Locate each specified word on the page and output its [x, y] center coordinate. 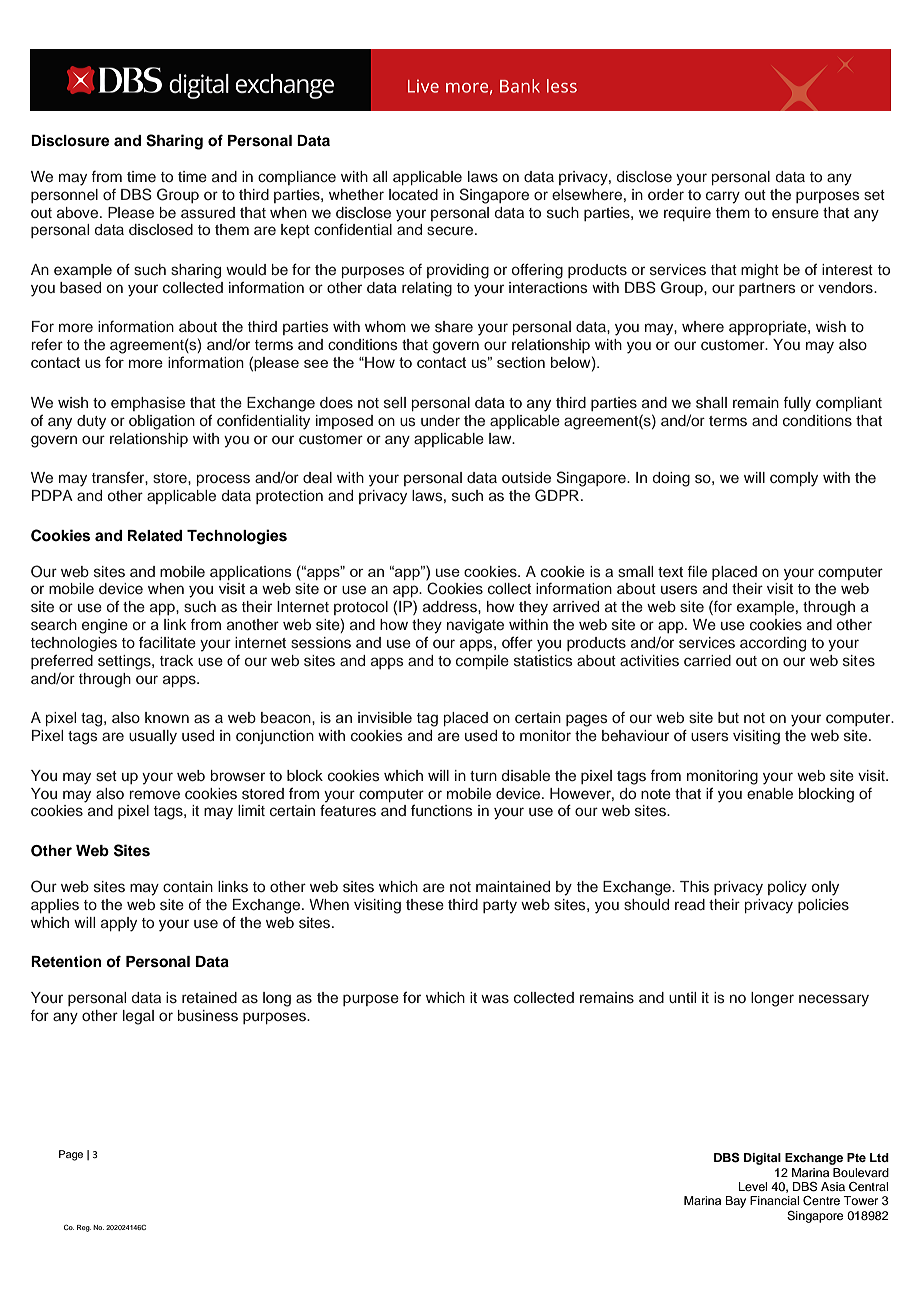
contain [188, 886]
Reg [84, 1228]
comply [794, 479]
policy [787, 888]
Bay [735, 1202]
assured [208, 212]
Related [155, 536]
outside [526, 477]
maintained [513, 886]
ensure [795, 213]
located [413, 194]
